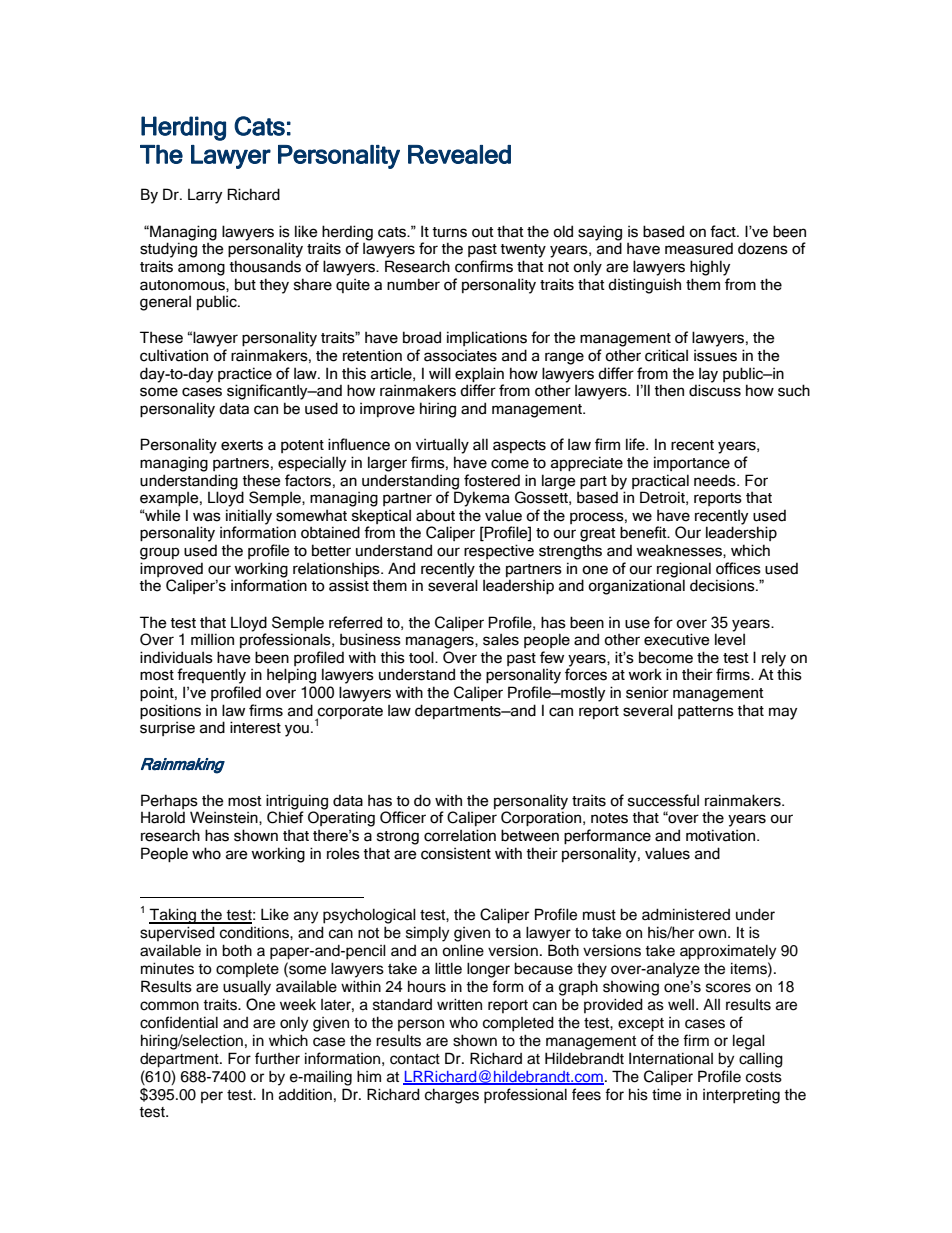  I want to click on sales, so click(501, 639).
